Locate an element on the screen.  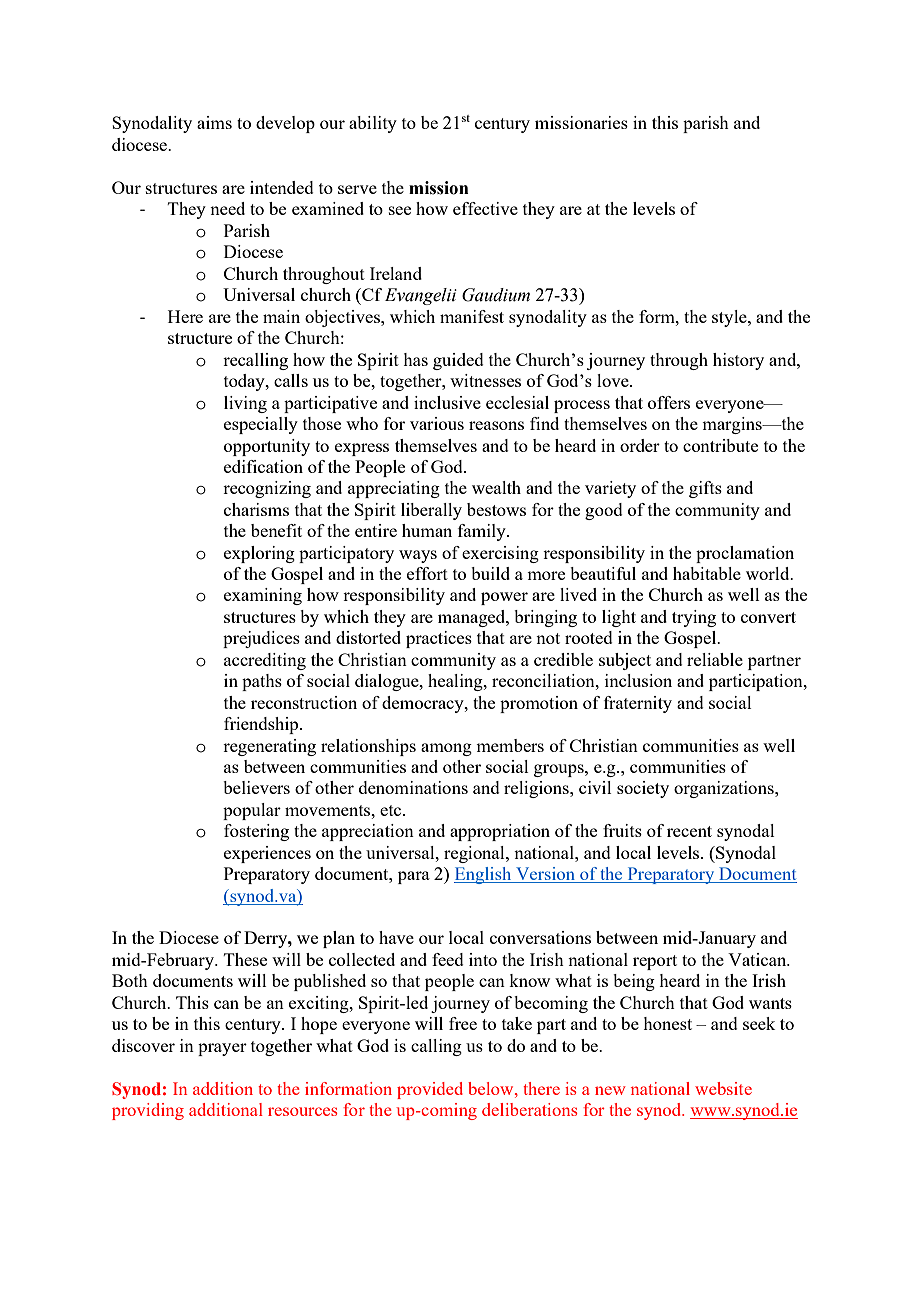
prayer is located at coordinates (222, 1049).
